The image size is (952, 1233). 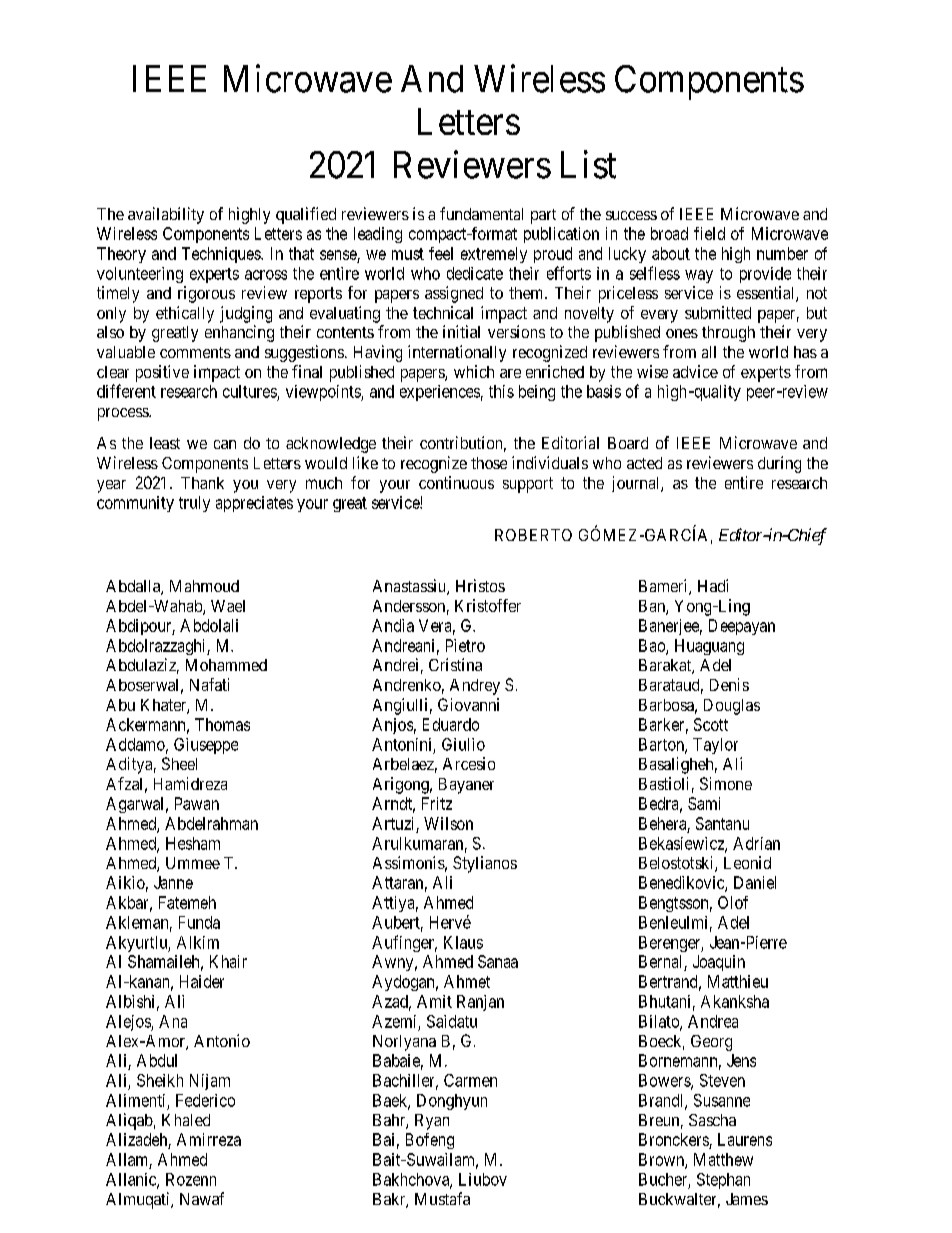 I want to click on Klaus, so click(x=463, y=942).
